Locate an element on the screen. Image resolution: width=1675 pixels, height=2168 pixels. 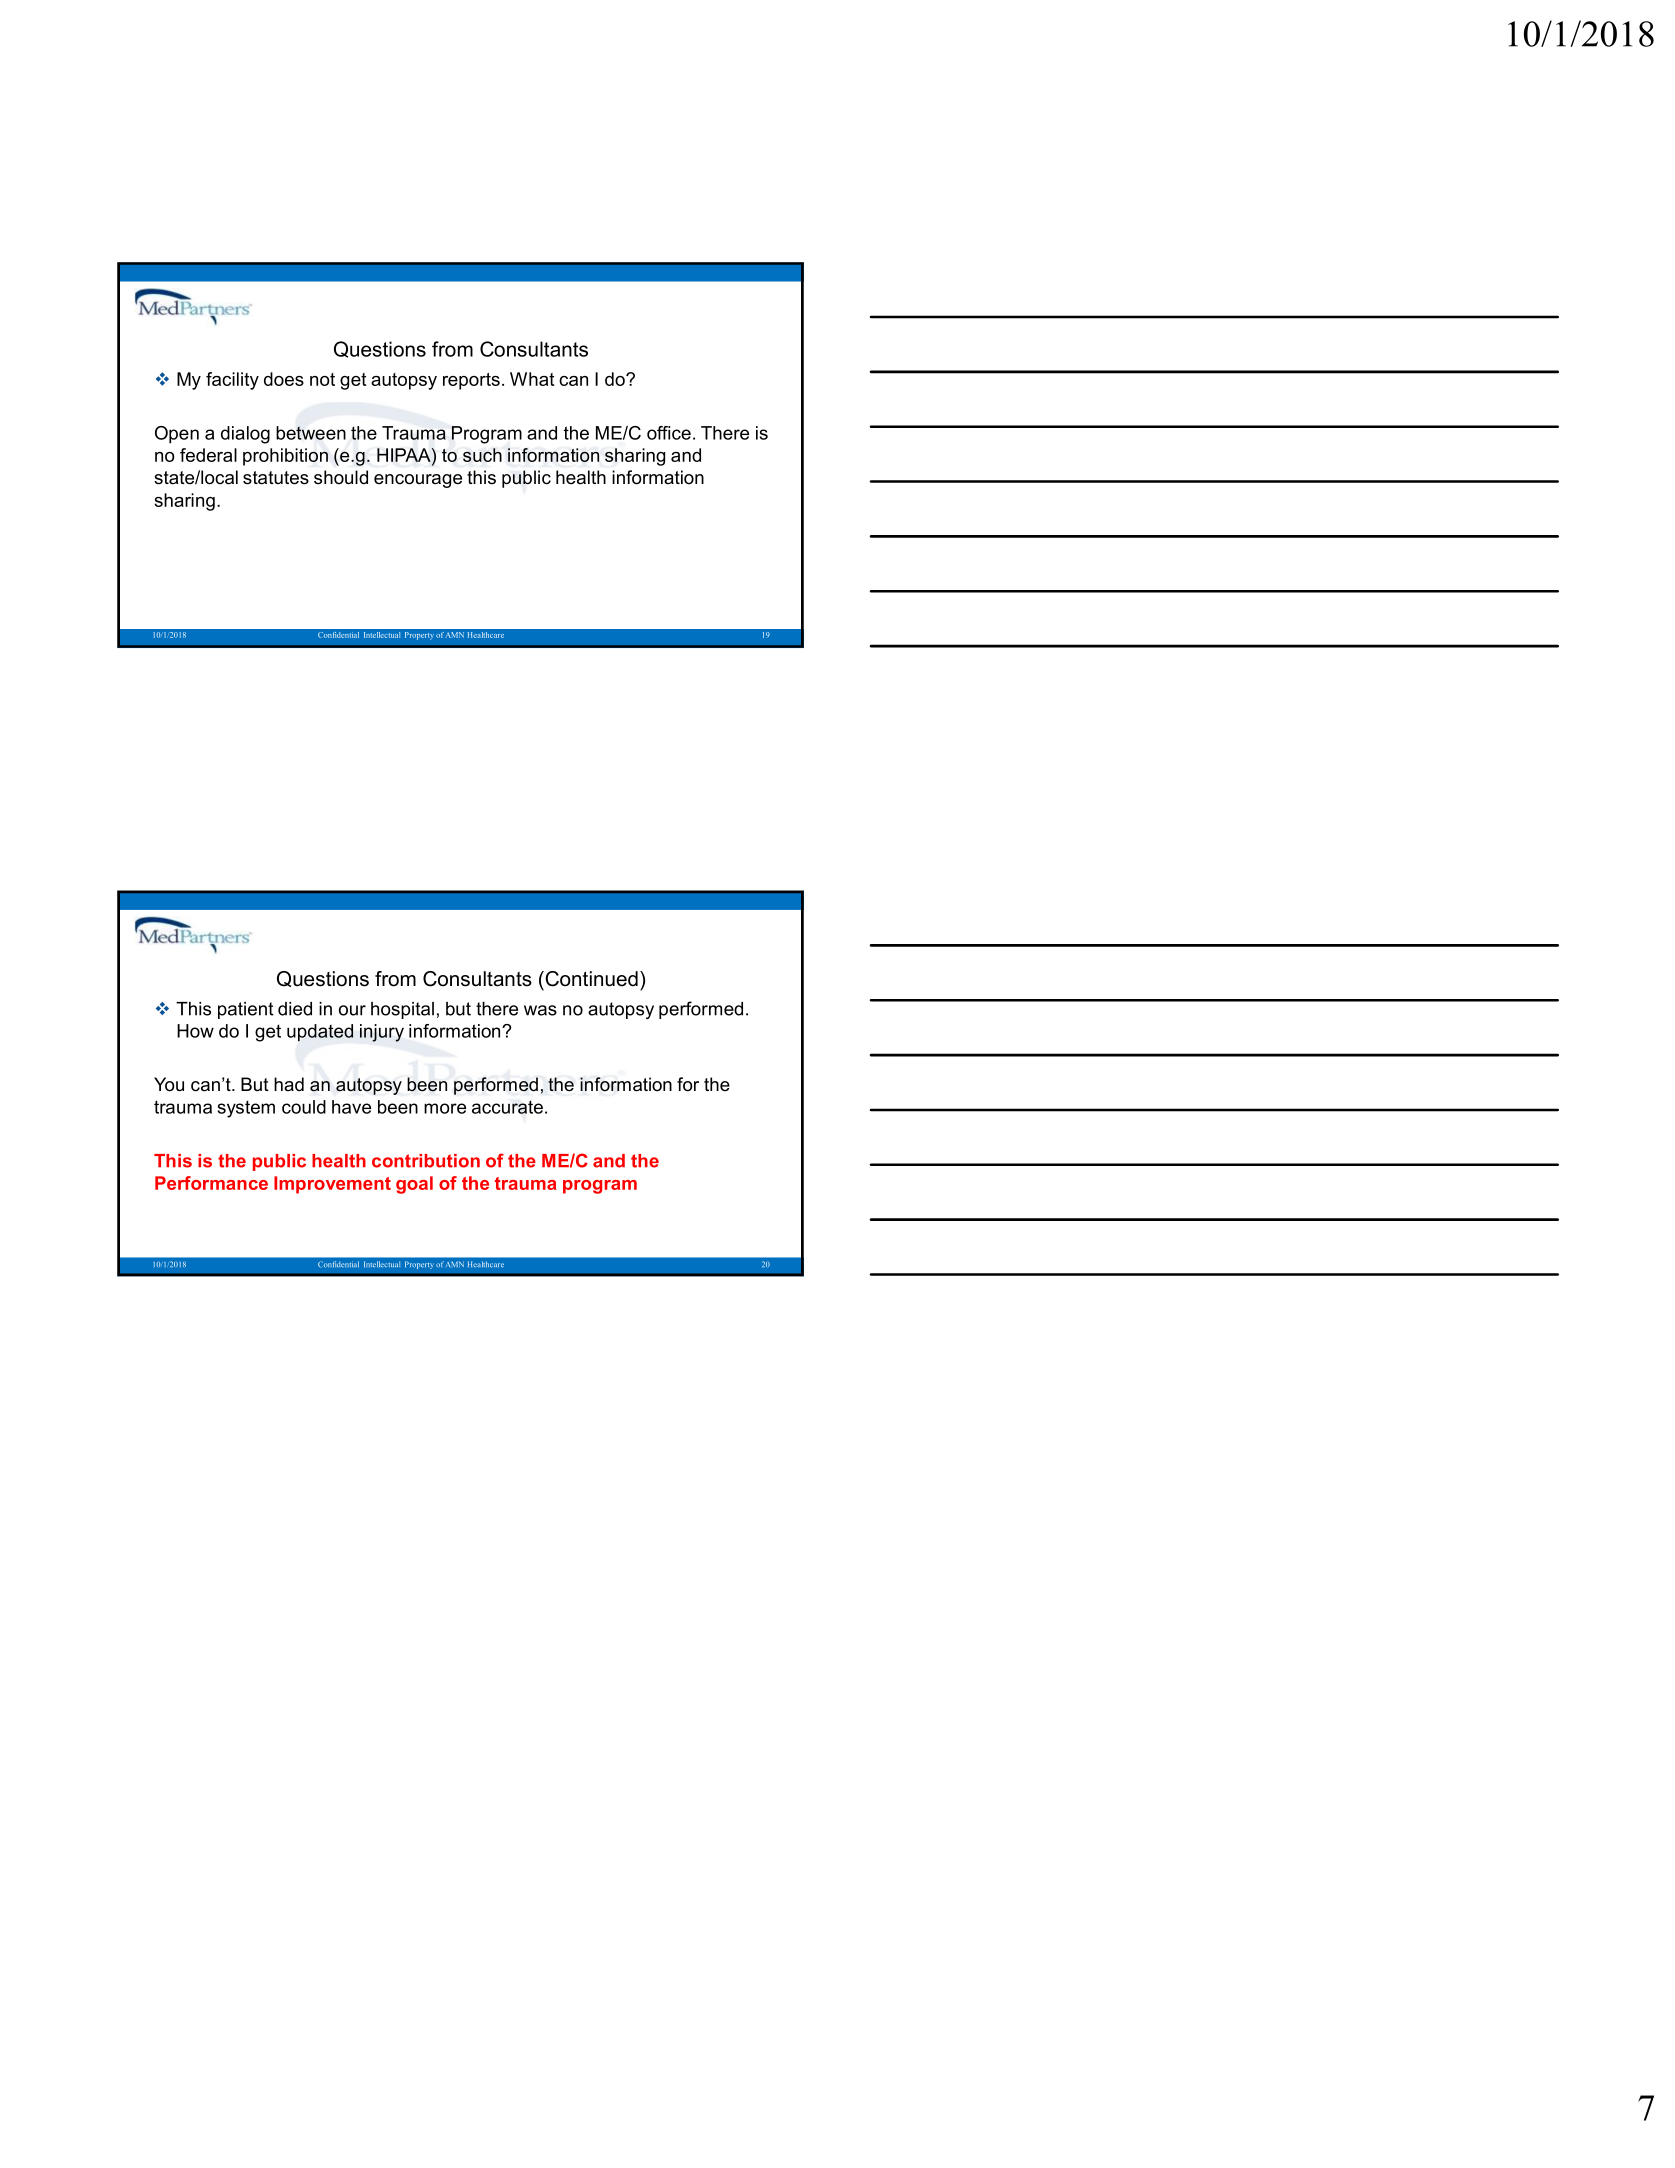
hospital is located at coordinates (402, 1010).
